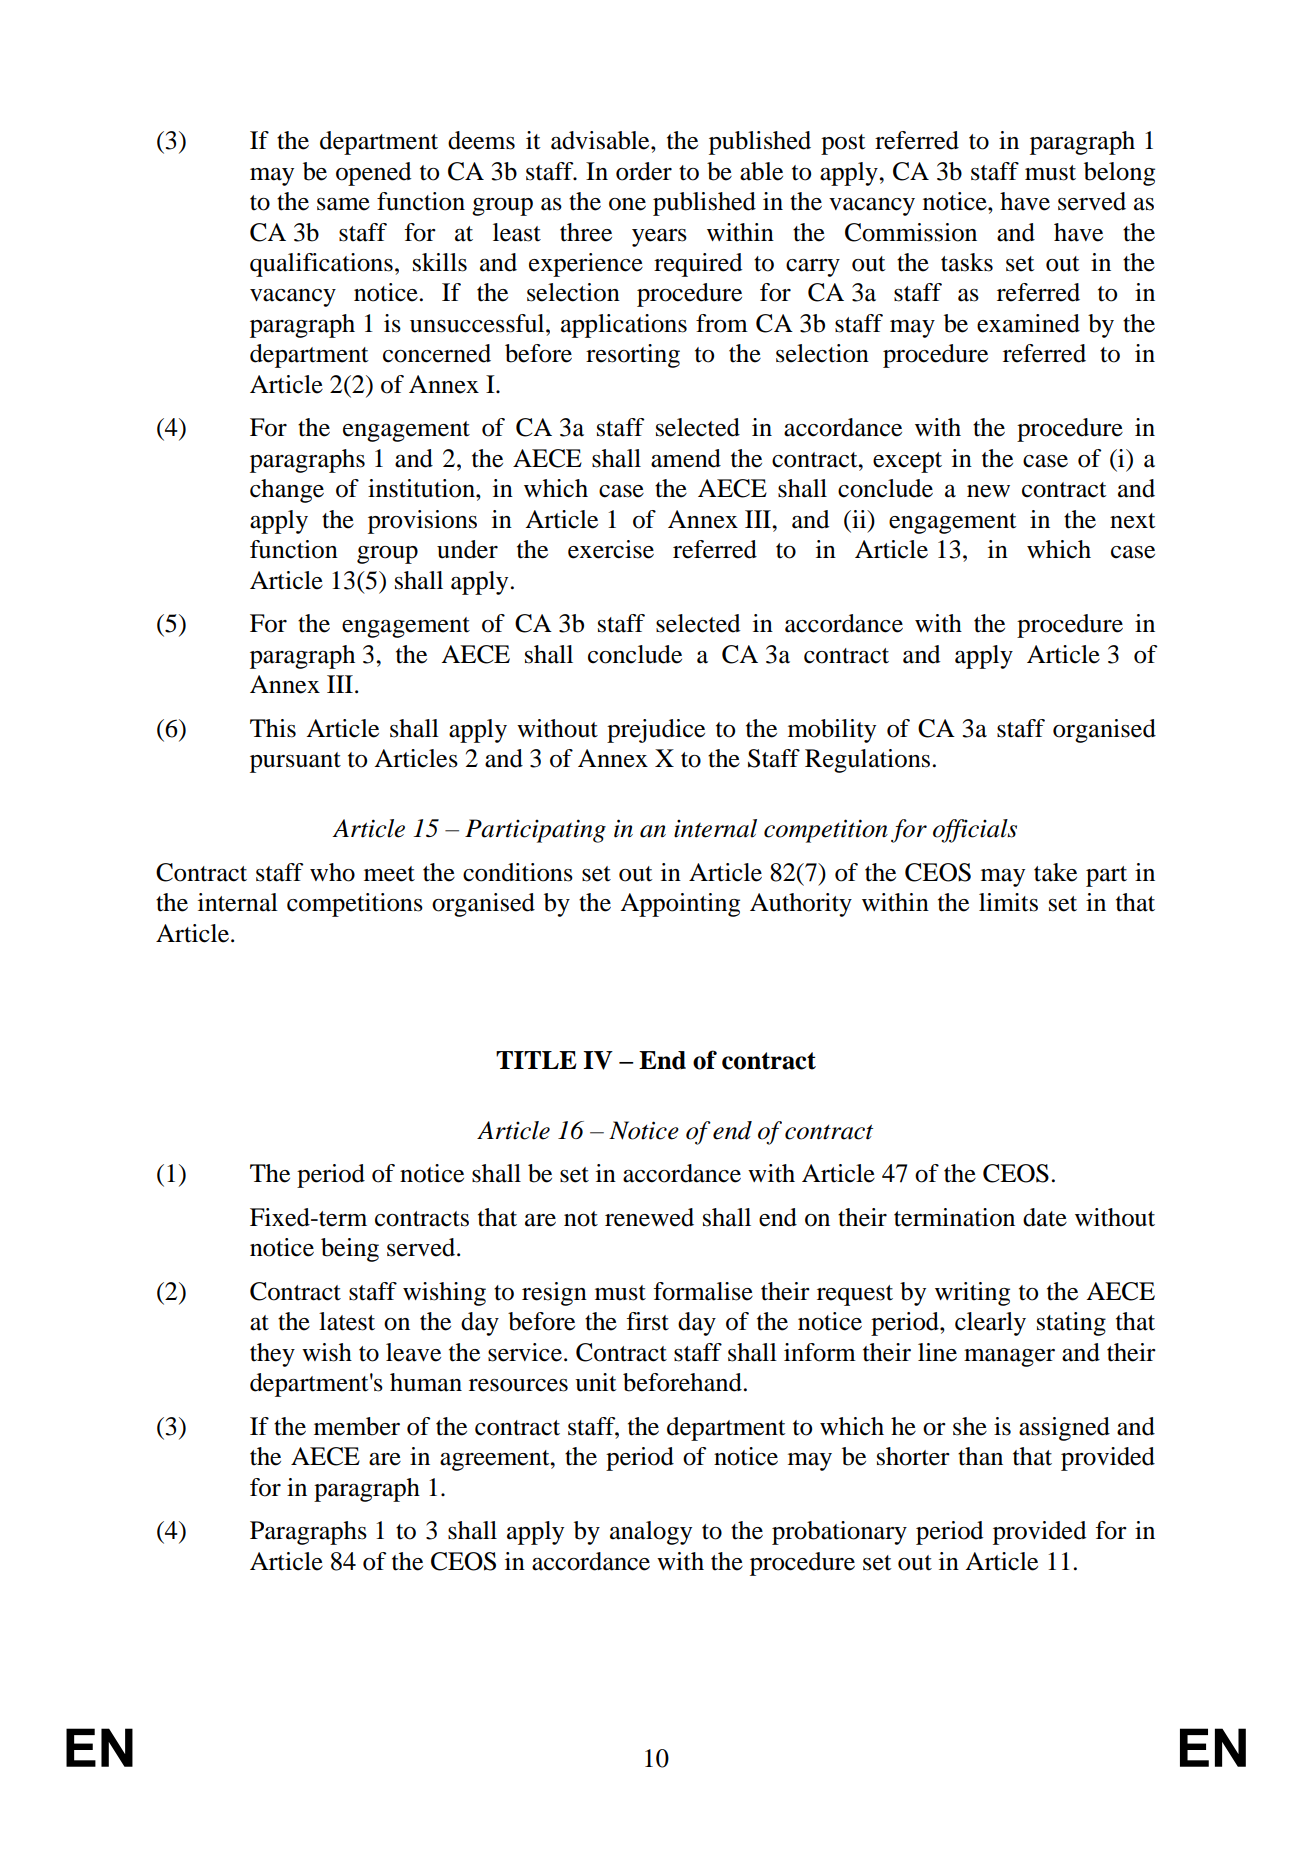 The image size is (1312, 1856). What do you see at coordinates (611, 549) in the screenshot?
I see `exercise` at bounding box center [611, 549].
